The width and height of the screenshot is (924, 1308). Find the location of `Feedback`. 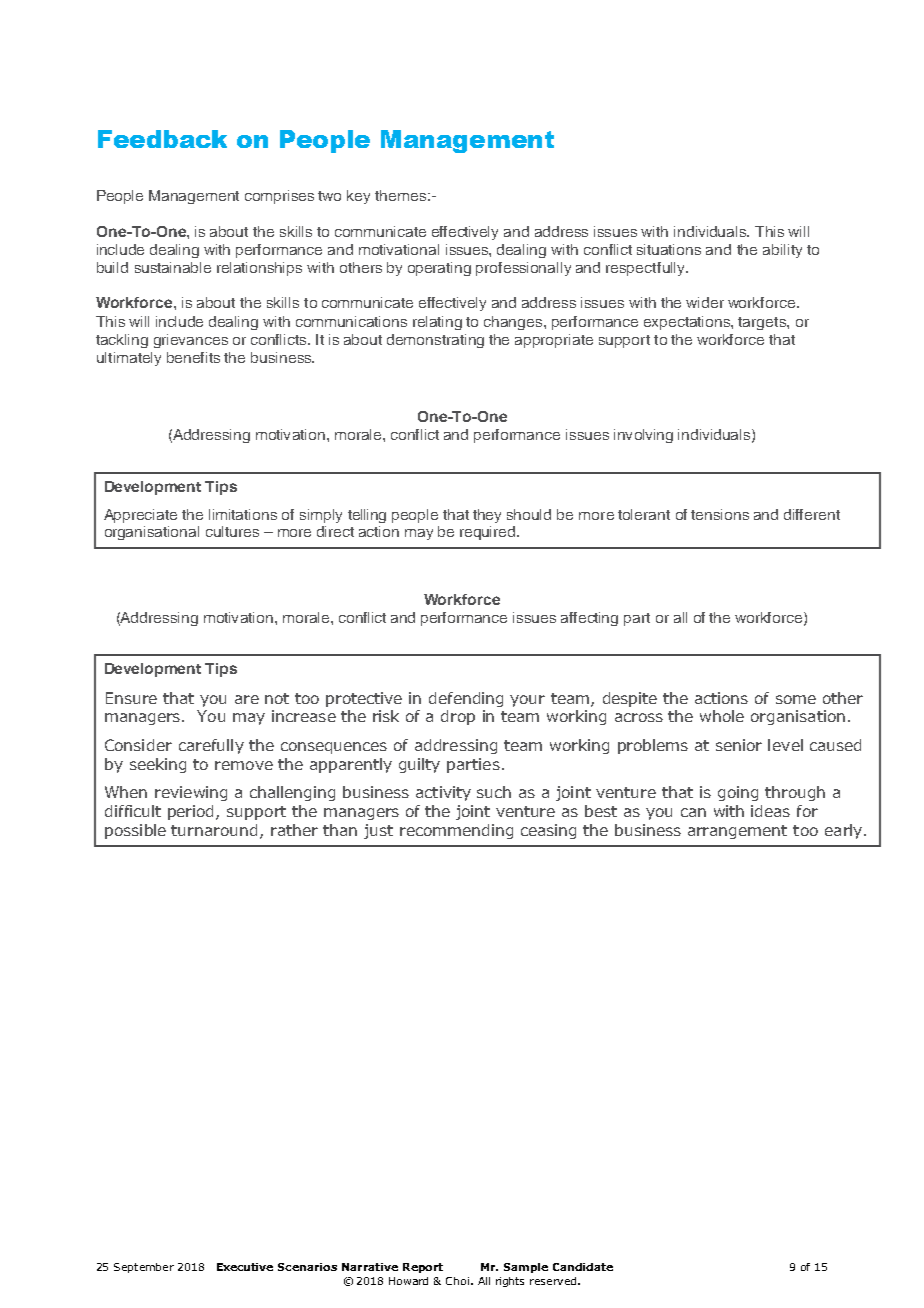

Feedback is located at coordinates (162, 139).
